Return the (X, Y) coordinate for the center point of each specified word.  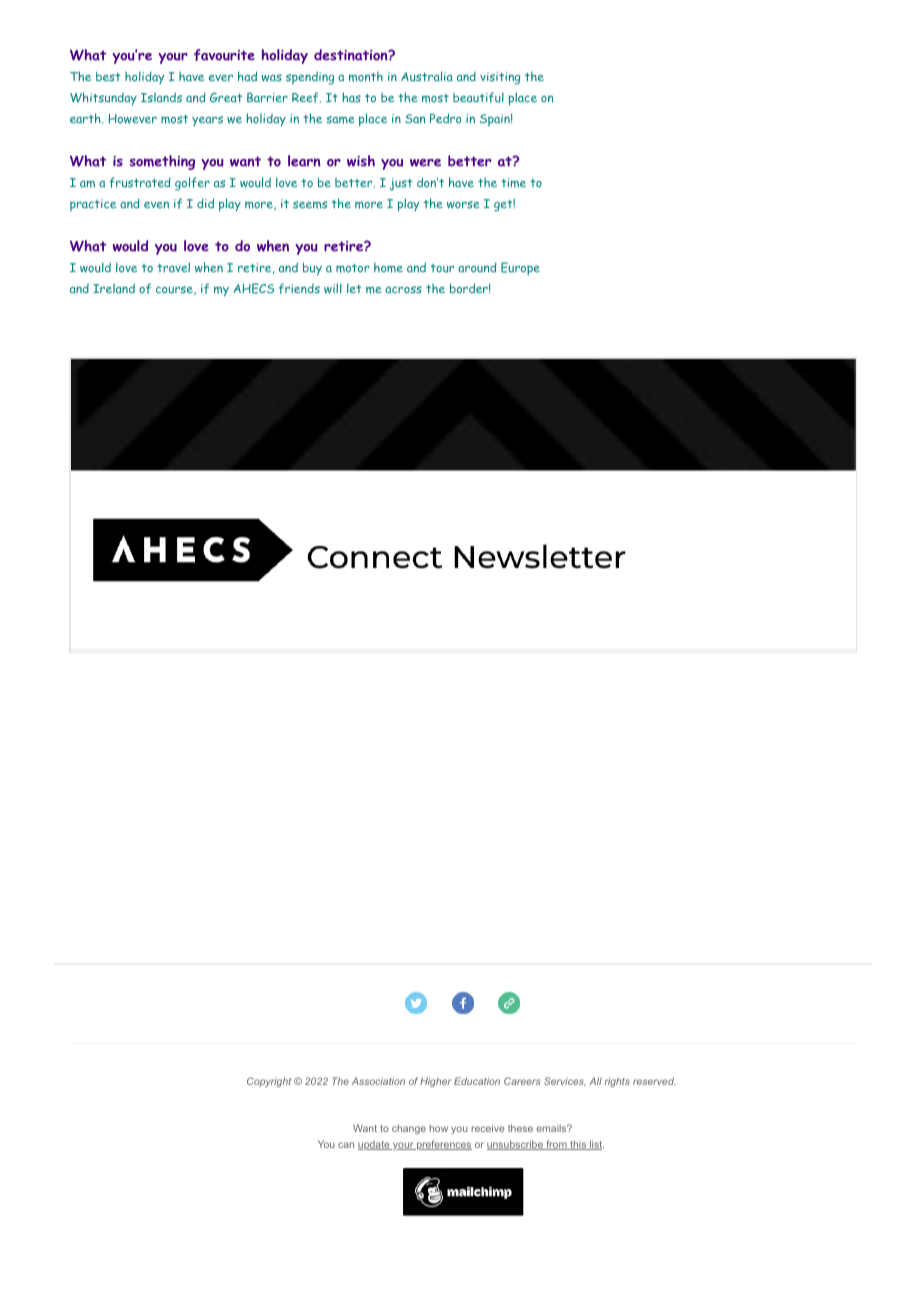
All (595, 1081)
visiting (500, 78)
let (354, 288)
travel (173, 267)
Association (378, 1081)
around (477, 267)
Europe (520, 268)
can (346, 1145)
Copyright (269, 1082)
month (366, 76)
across (403, 290)
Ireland (114, 288)
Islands (161, 97)
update (375, 1145)
